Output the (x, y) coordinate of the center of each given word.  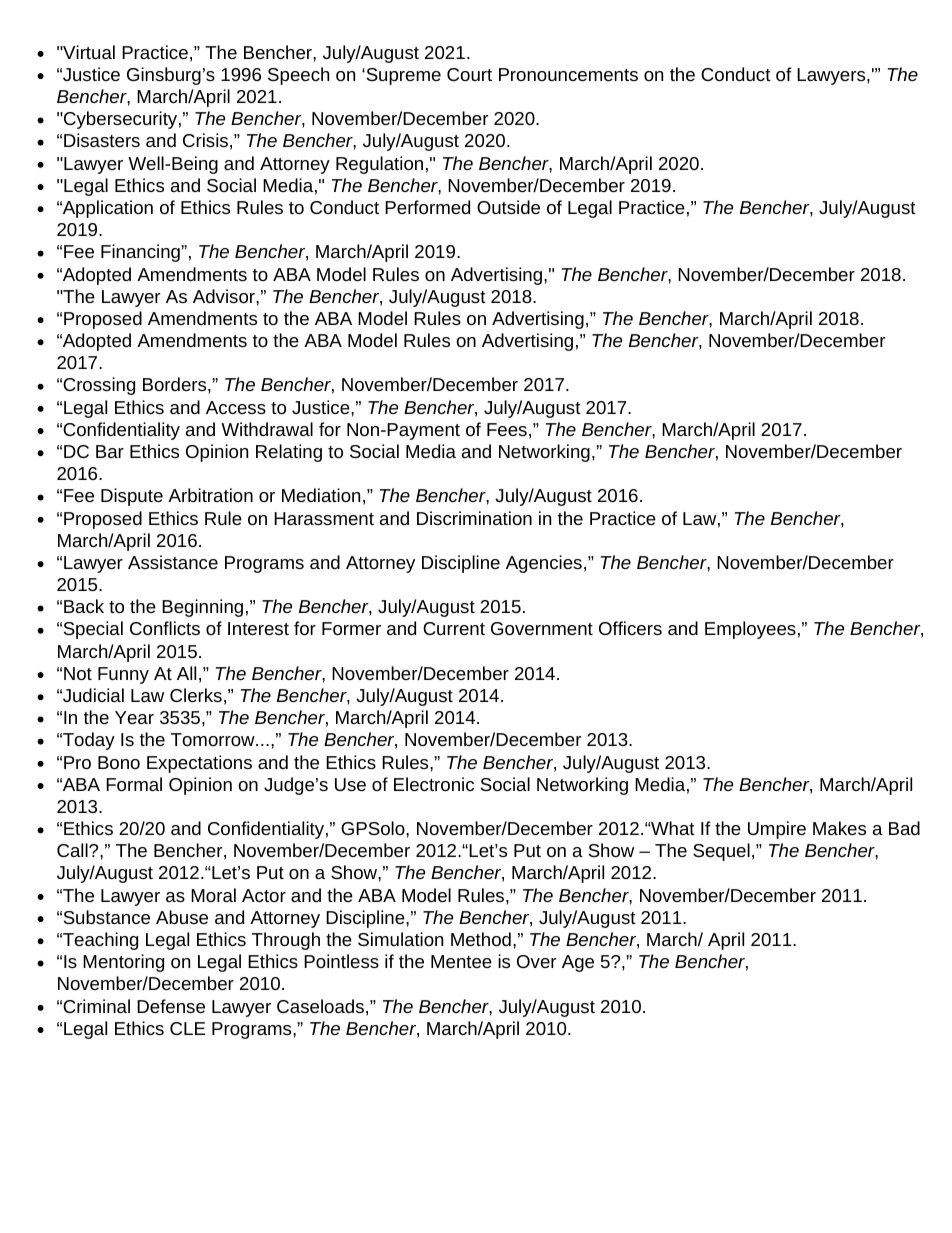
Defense (171, 1006)
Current (454, 628)
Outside (508, 207)
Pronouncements (568, 74)
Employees (750, 630)
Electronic (434, 784)
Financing (141, 253)
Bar (110, 451)
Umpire (777, 830)
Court (469, 74)
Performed (427, 207)
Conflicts (165, 628)
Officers (630, 628)
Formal (134, 784)
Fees (507, 429)
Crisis (205, 140)
